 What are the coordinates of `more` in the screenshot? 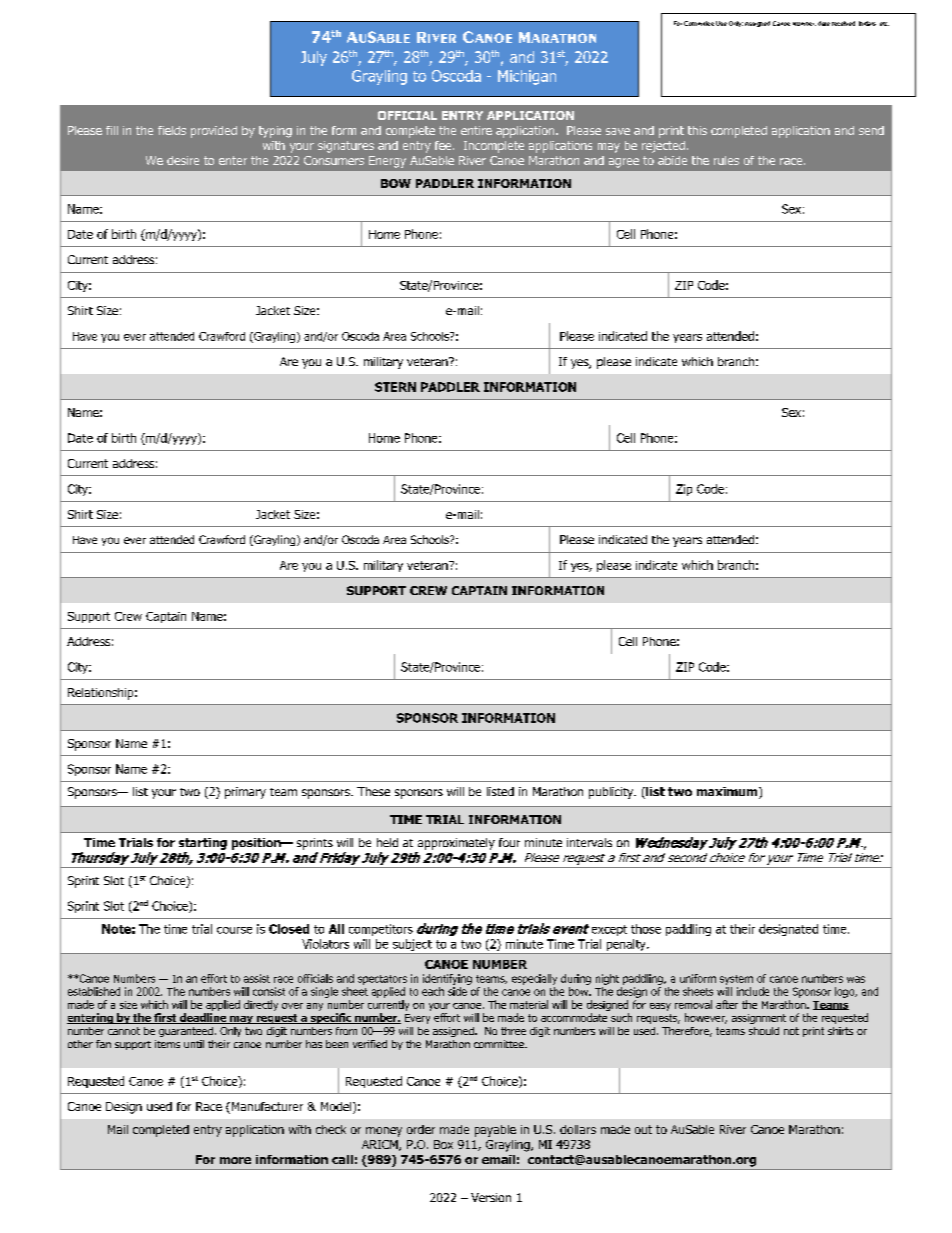 It's located at (235, 1160).
